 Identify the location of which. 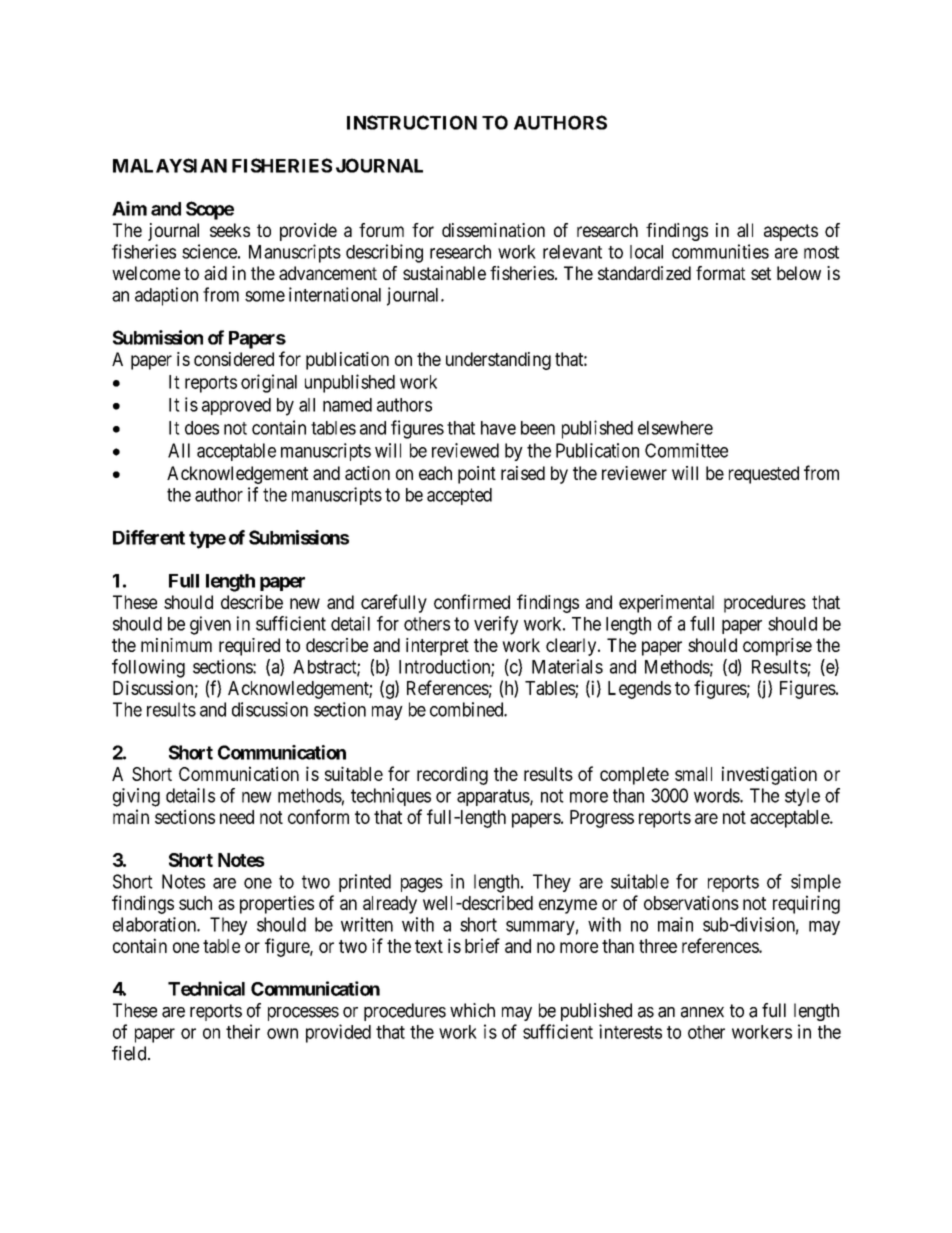
(472, 1010).
